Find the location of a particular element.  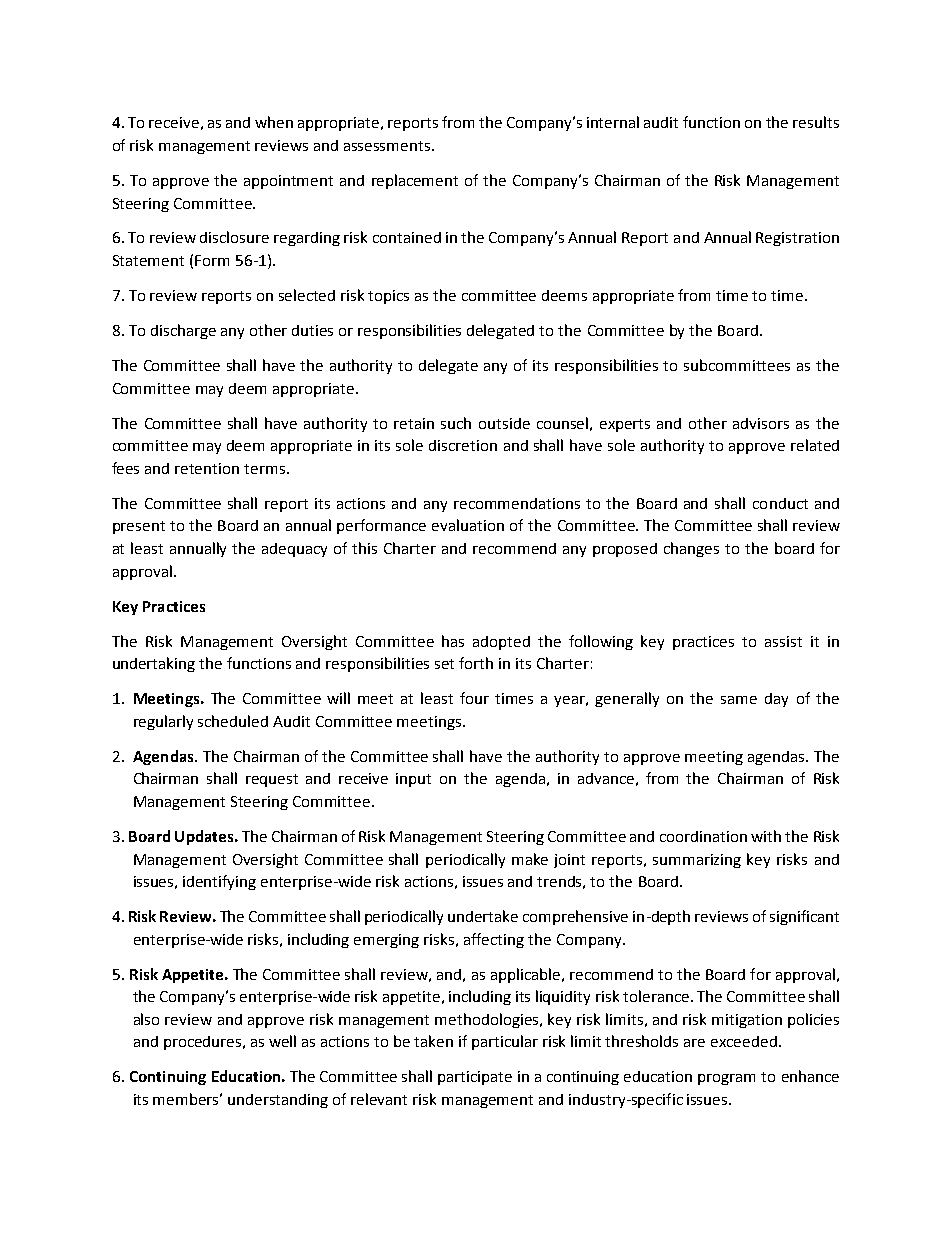

make is located at coordinates (530, 859).
